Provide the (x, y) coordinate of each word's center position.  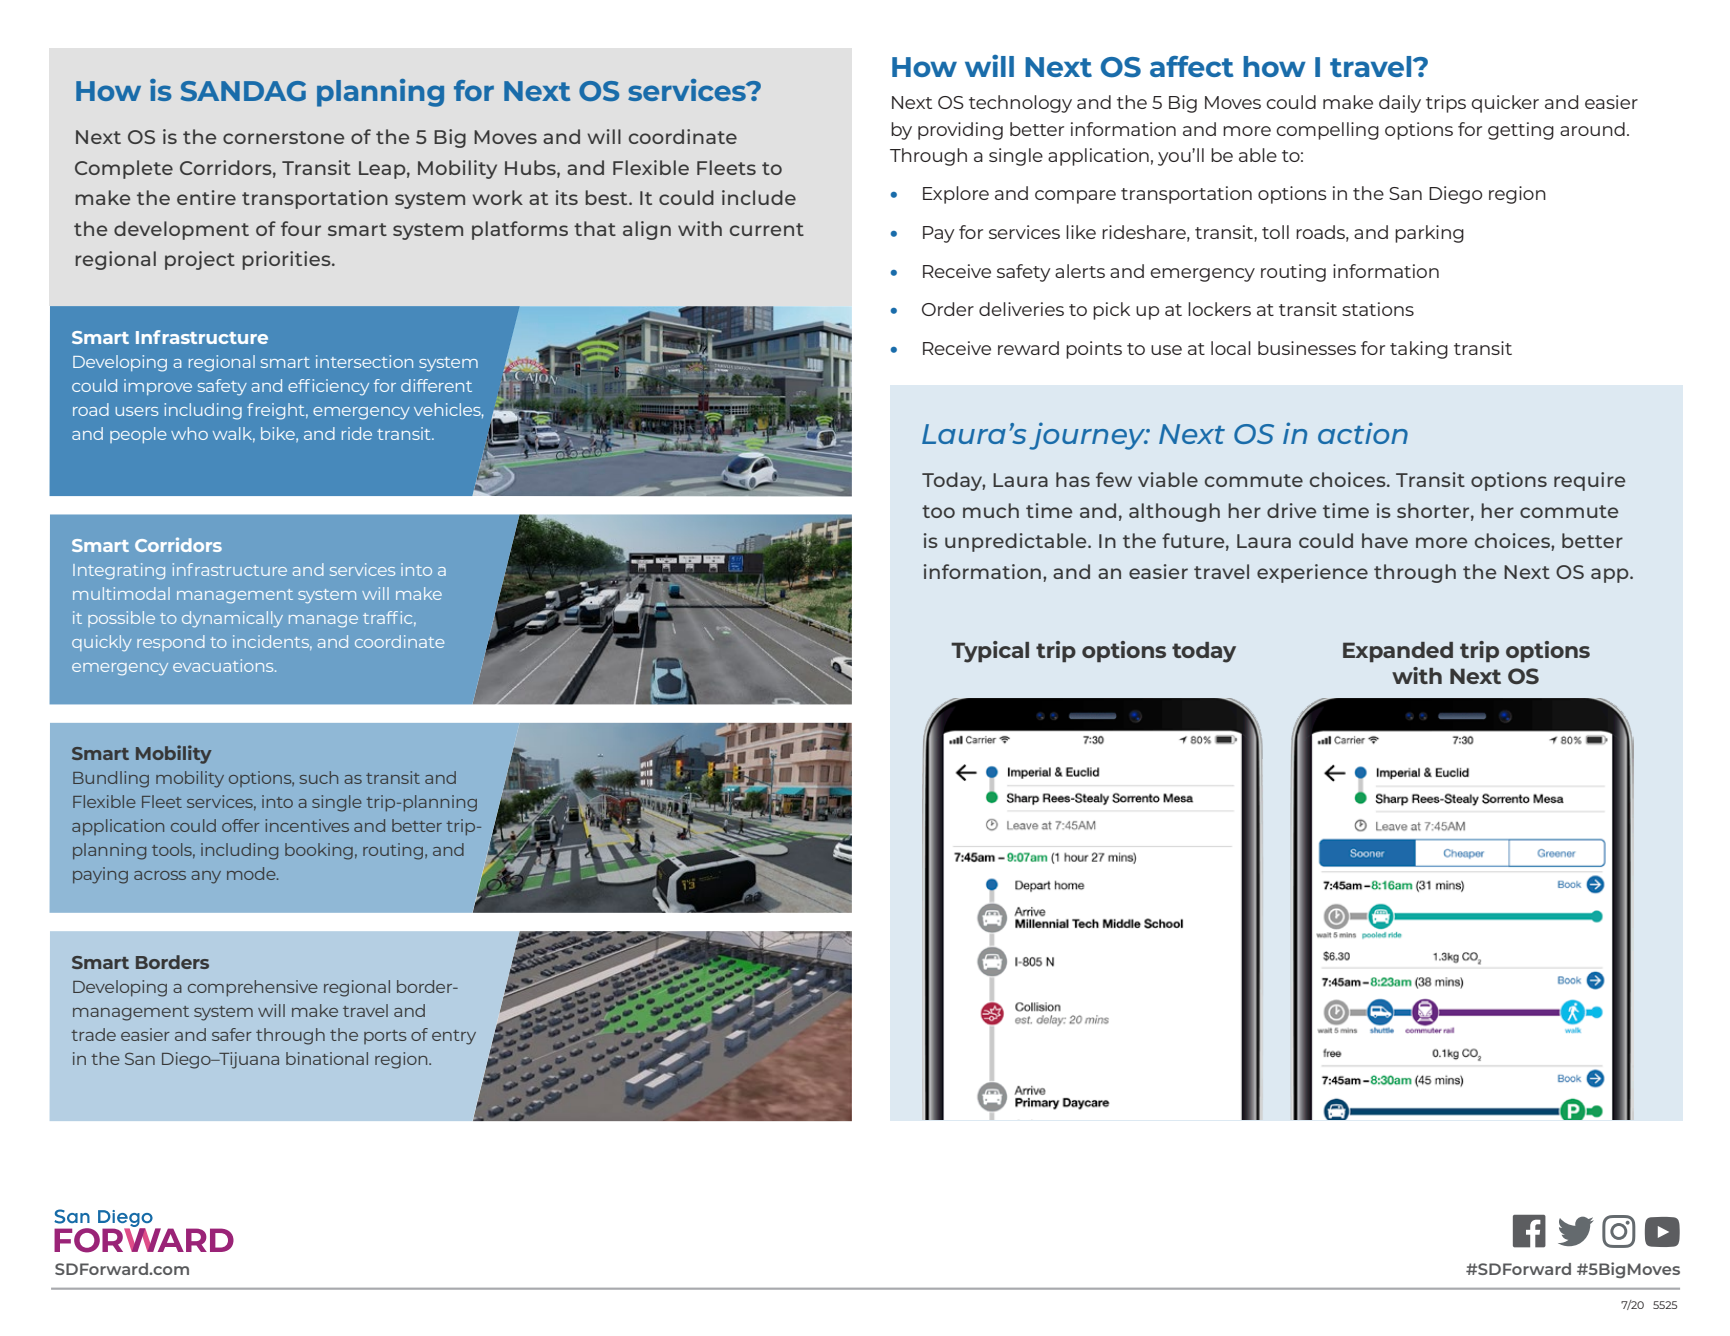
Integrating (119, 571)
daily (1400, 104)
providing (960, 131)
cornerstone (283, 137)
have (1385, 540)
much (991, 510)
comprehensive (253, 988)
